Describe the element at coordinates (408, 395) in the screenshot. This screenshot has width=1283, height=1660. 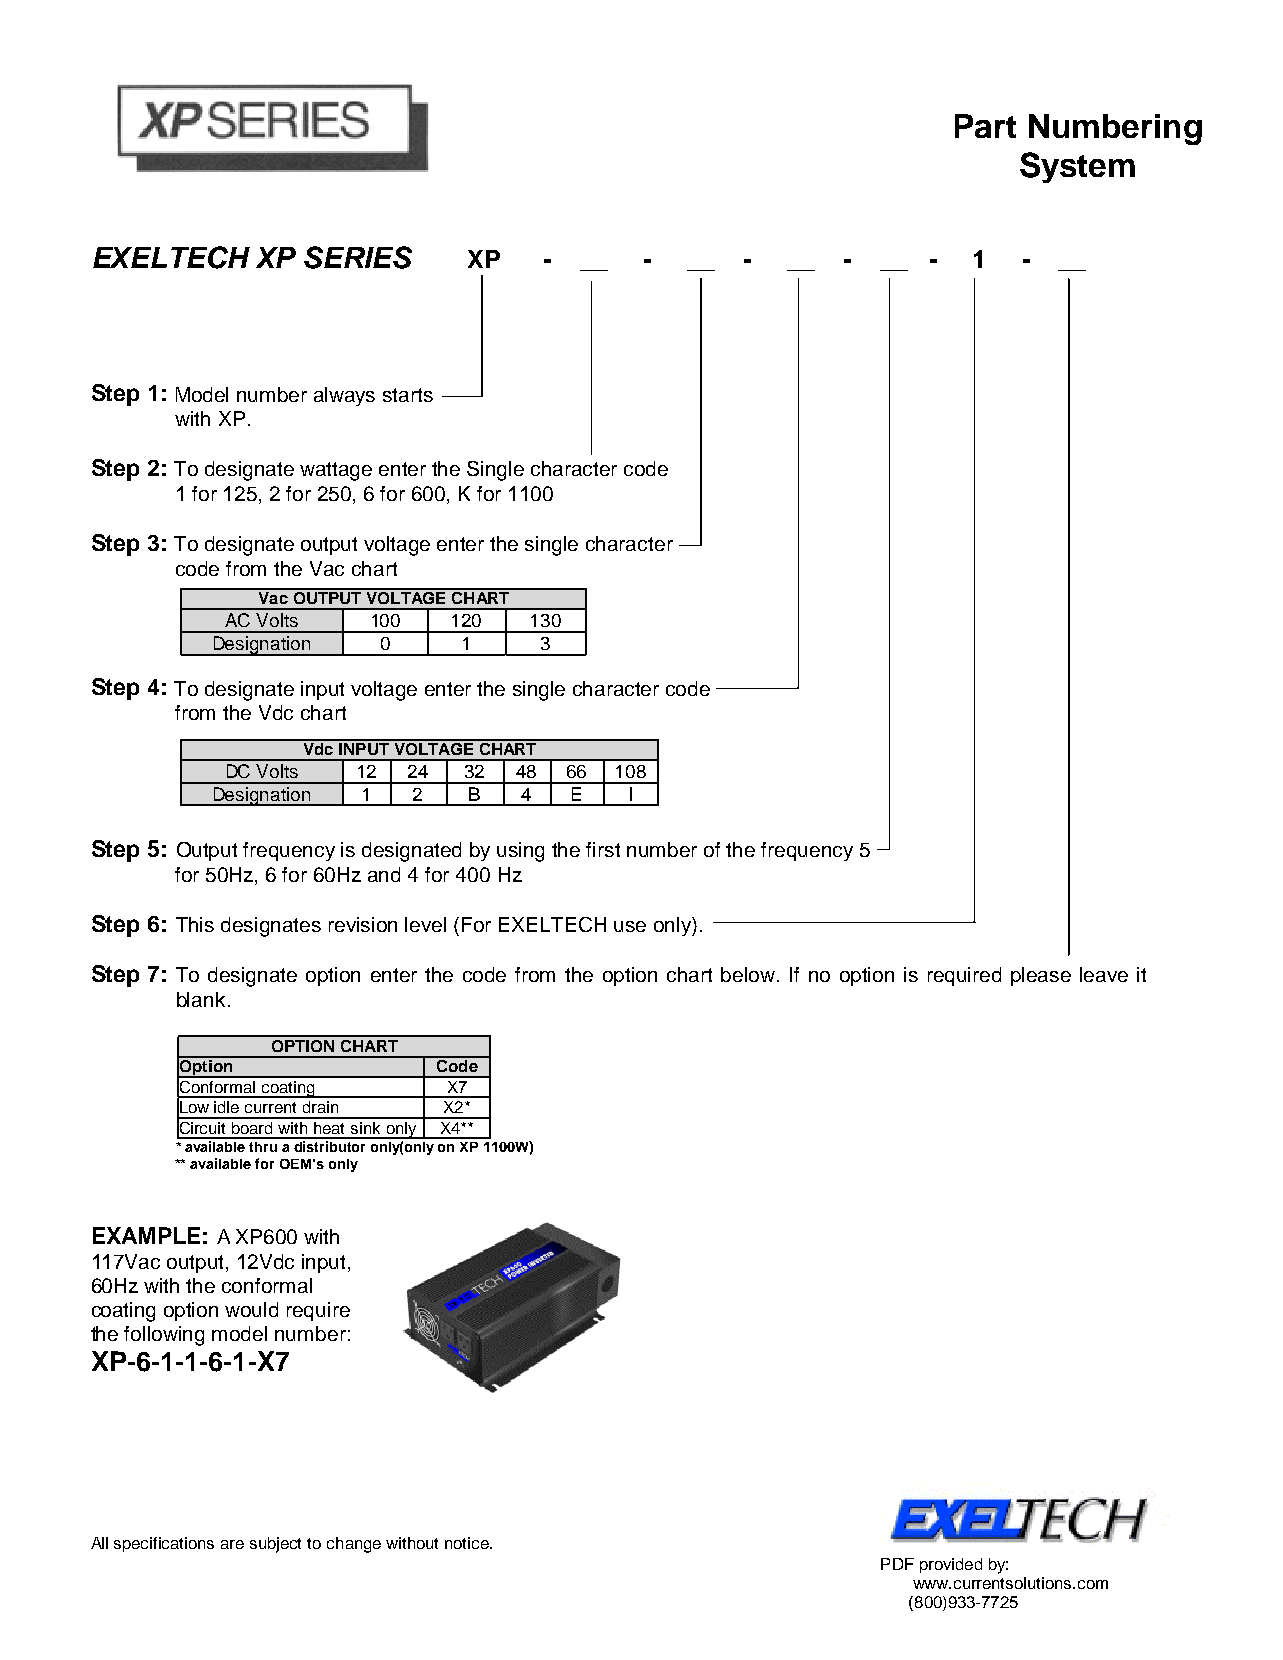
I see `starts` at that location.
